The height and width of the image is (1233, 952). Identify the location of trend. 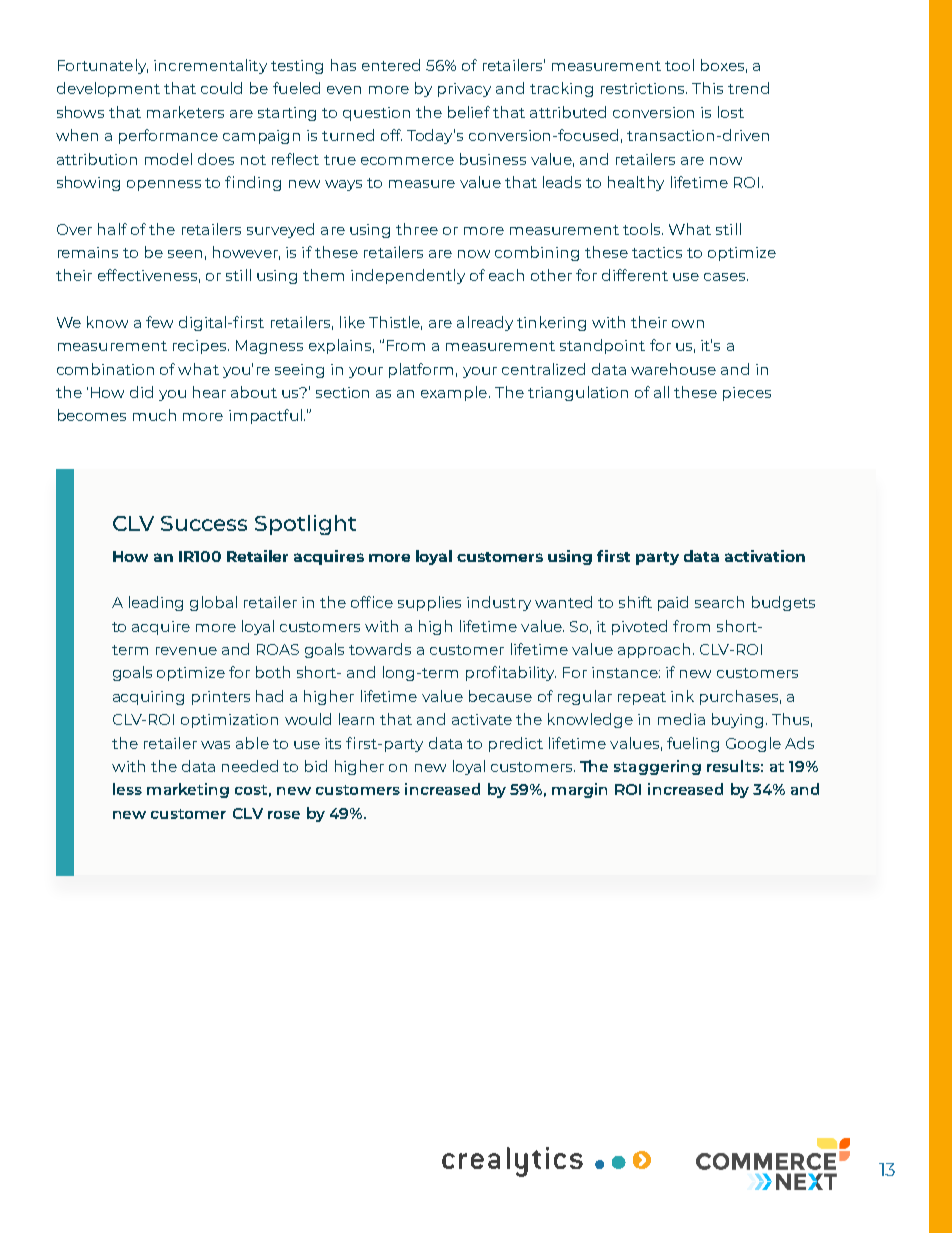
(748, 88).
